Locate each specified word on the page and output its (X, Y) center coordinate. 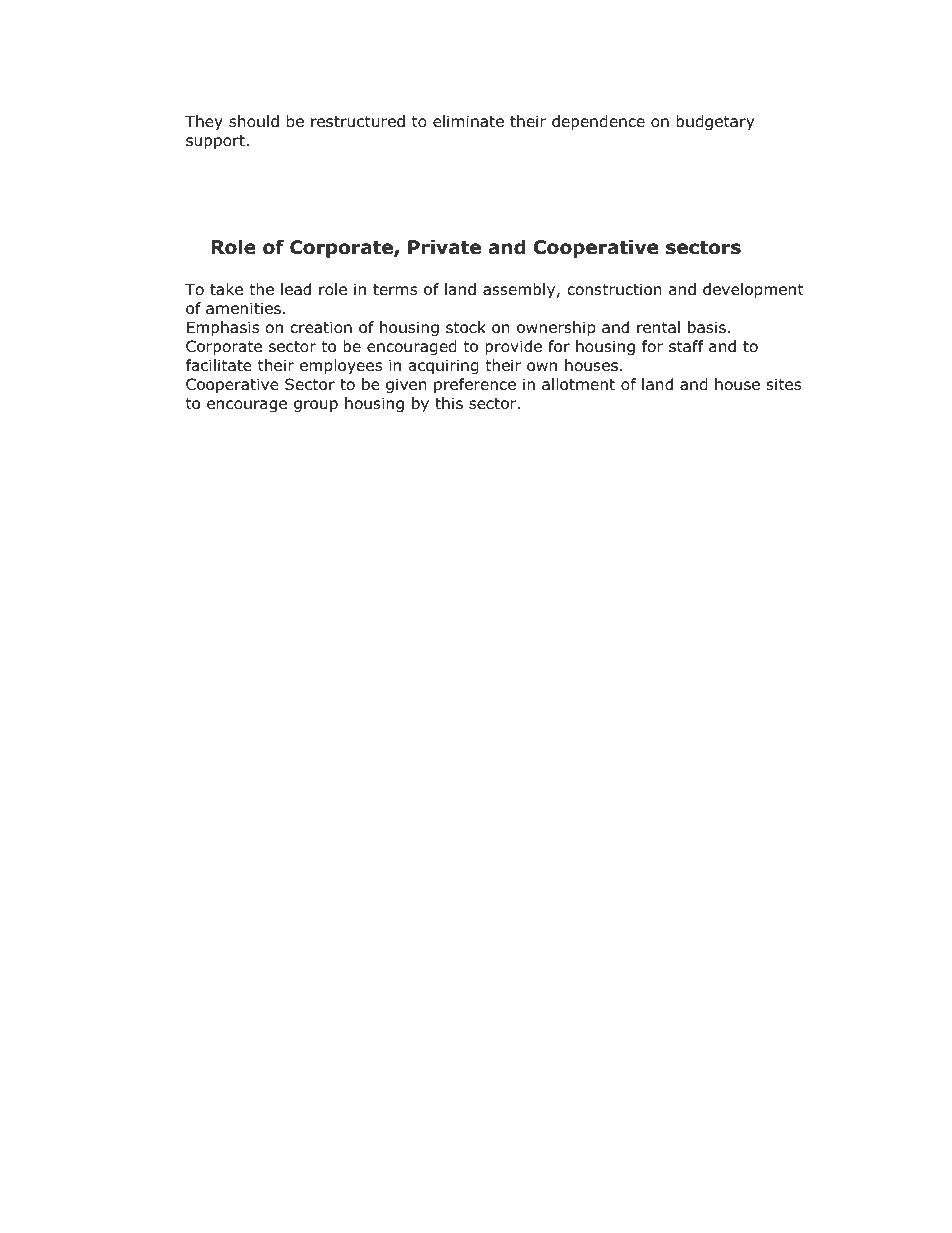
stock (466, 327)
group (316, 406)
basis (707, 327)
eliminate (468, 121)
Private (444, 247)
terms (395, 289)
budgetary (715, 122)
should (254, 121)
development (753, 290)
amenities (243, 308)
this (449, 403)
